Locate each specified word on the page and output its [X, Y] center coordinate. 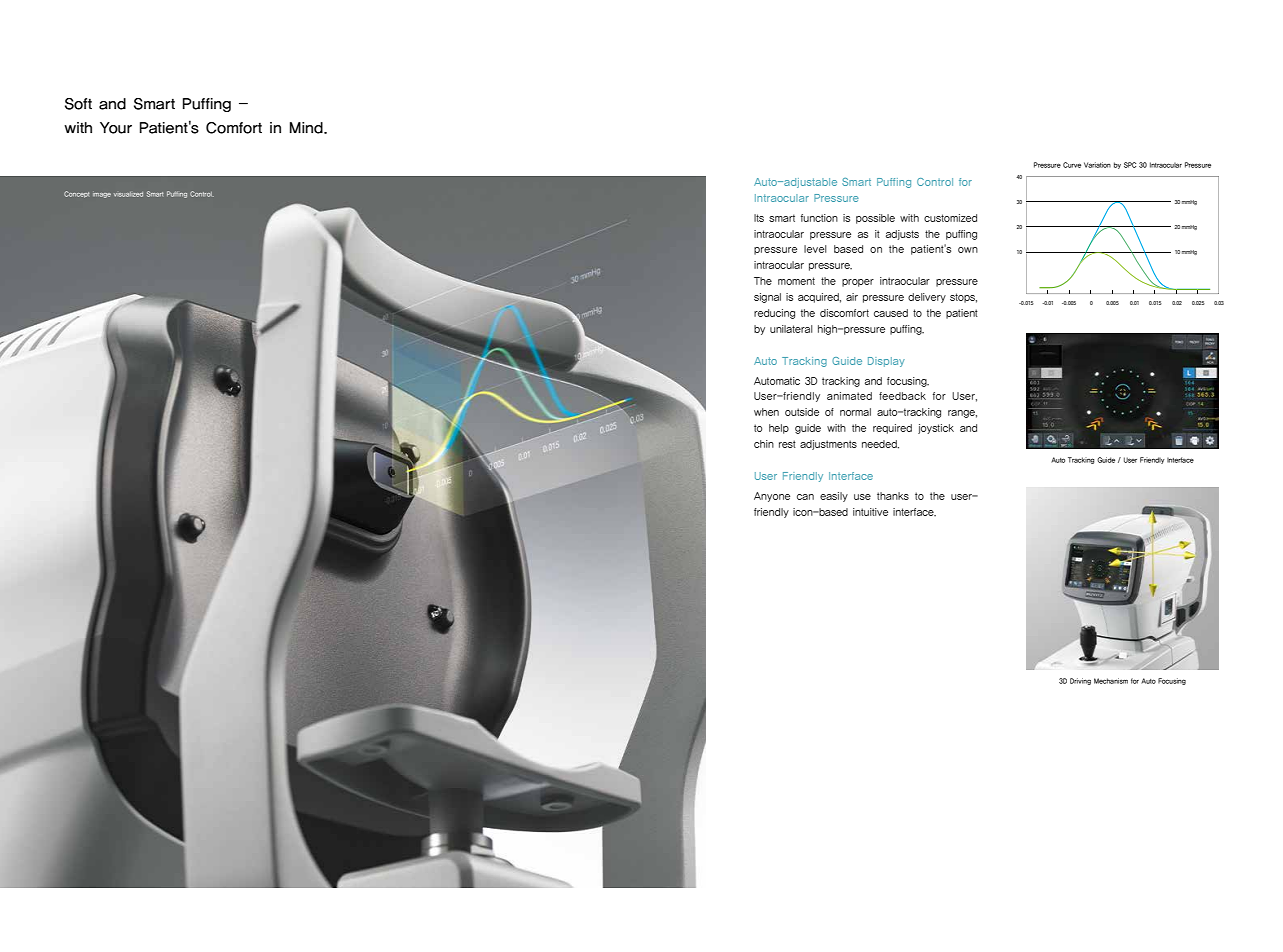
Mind [307, 128]
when [766, 412]
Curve [1072, 165]
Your [116, 128]
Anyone [772, 497]
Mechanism [1111, 681]
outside [802, 412]
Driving [1080, 681]
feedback [902, 396]
